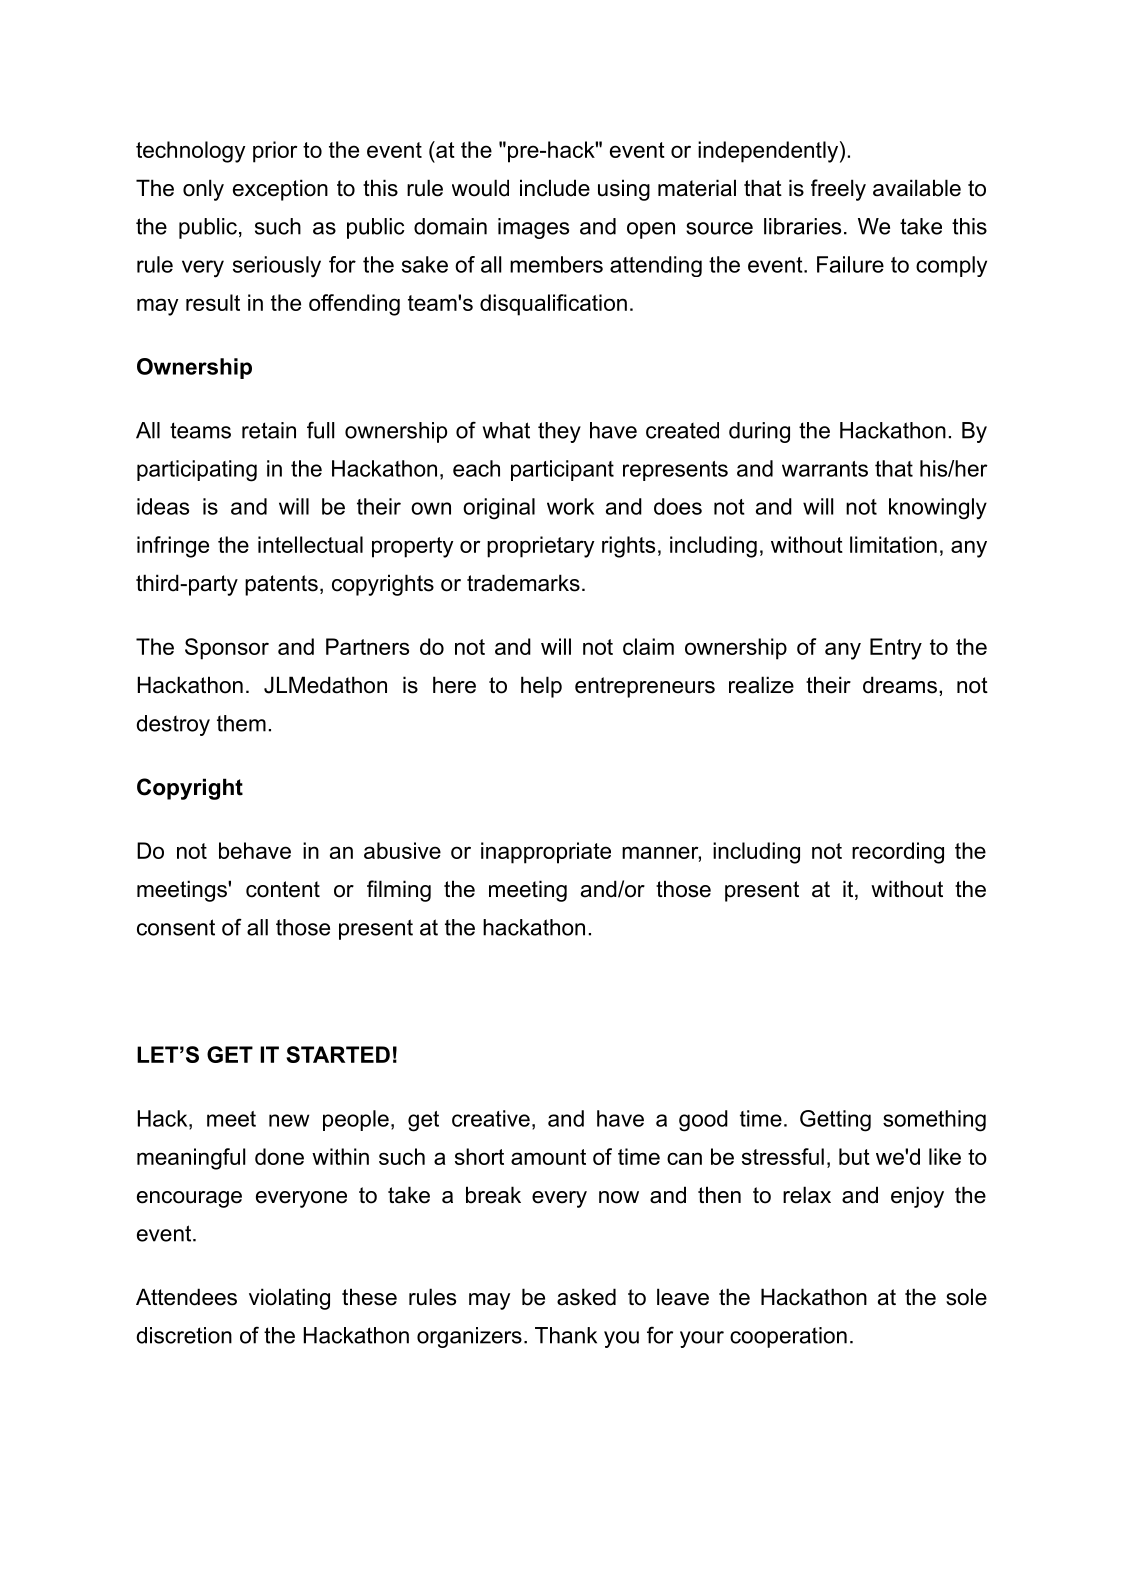 The height and width of the screenshot is (1590, 1125). Describe the element at coordinates (241, 723) in the screenshot. I see `them` at that location.
